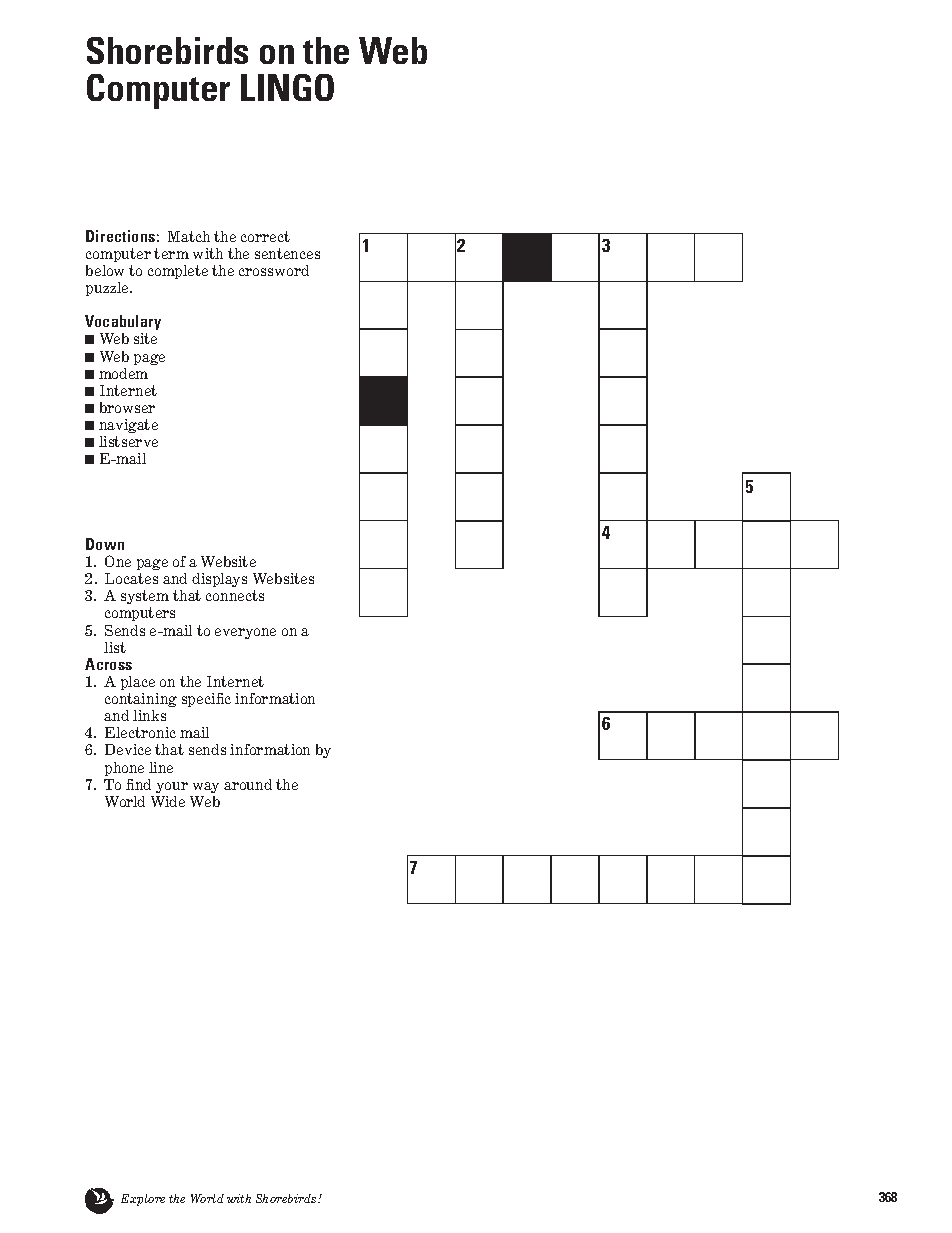 The width and height of the document is (952, 1233). I want to click on LINGO, so click(287, 87).
